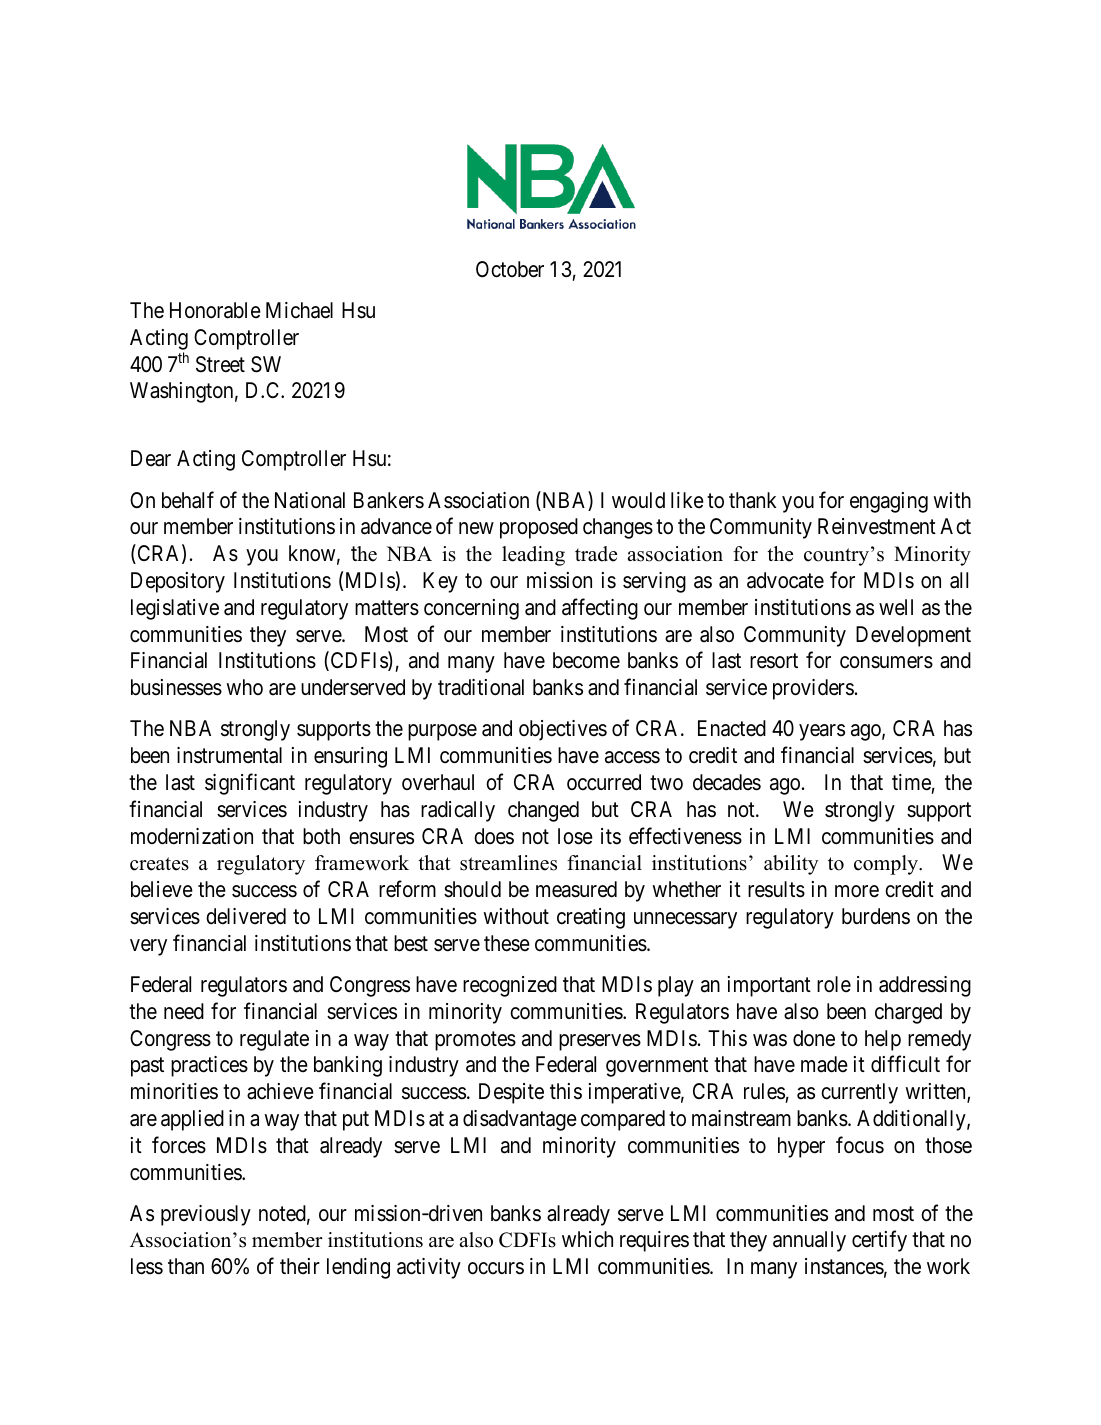 Image resolution: width=1101 pixels, height=1425 pixels. Describe the element at coordinates (877, 526) in the screenshot. I see `Reinvestment` at that location.
